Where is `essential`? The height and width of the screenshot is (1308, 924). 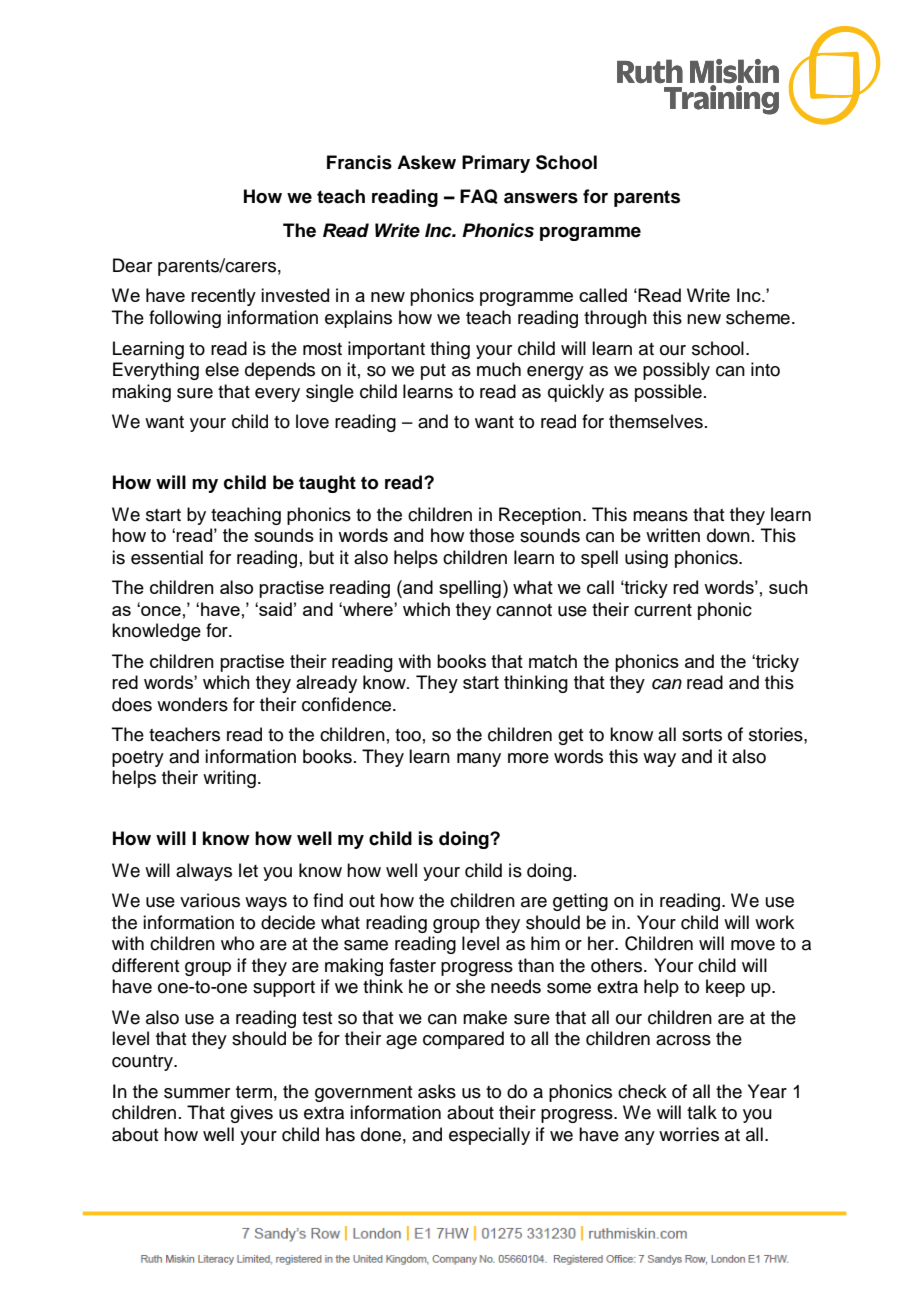
essential is located at coordinates (167, 557).
